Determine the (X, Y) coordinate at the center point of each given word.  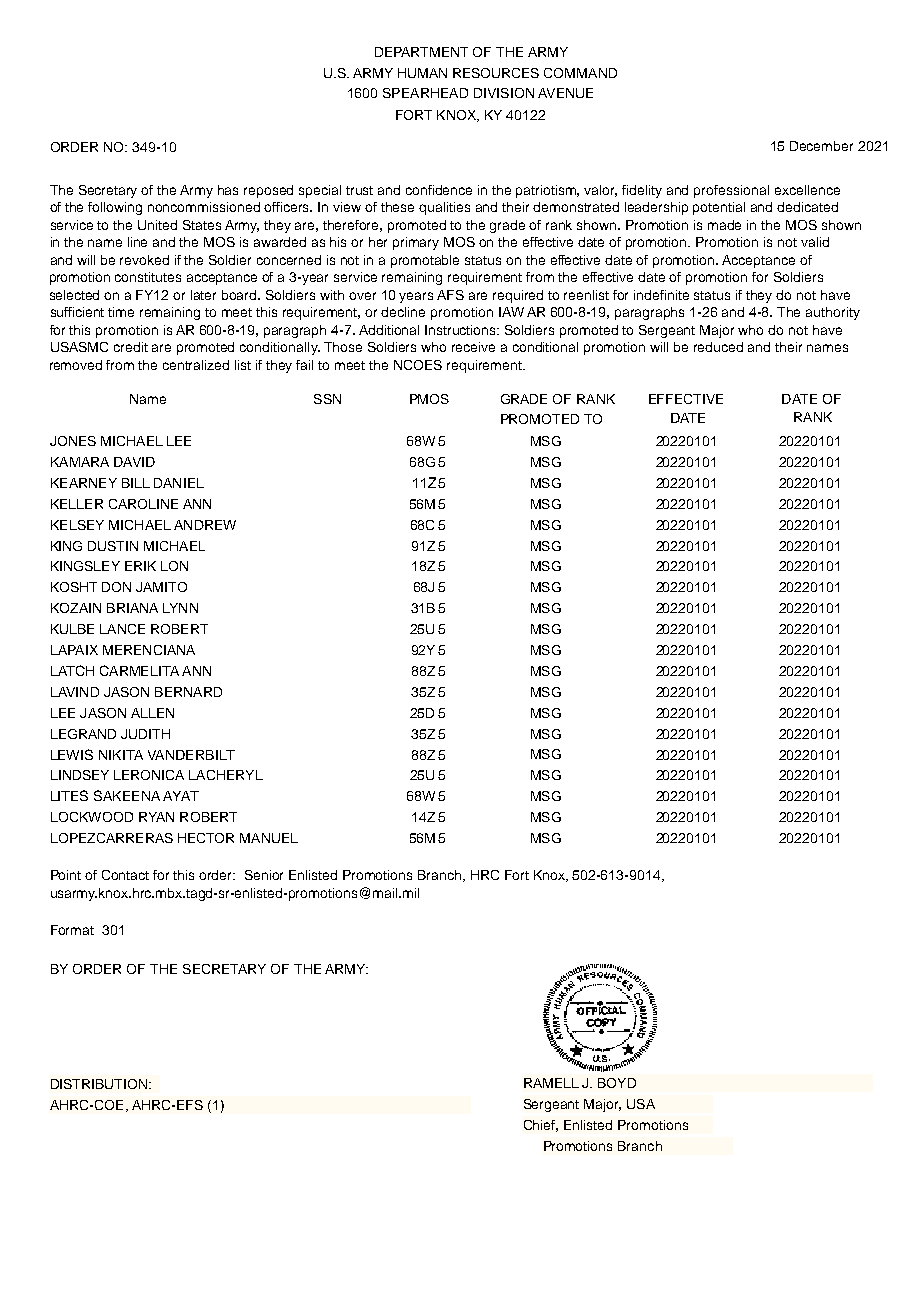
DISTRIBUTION (100, 1084)
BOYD (617, 1083)
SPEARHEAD (425, 93)
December (821, 146)
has (228, 190)
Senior (264, 875)
